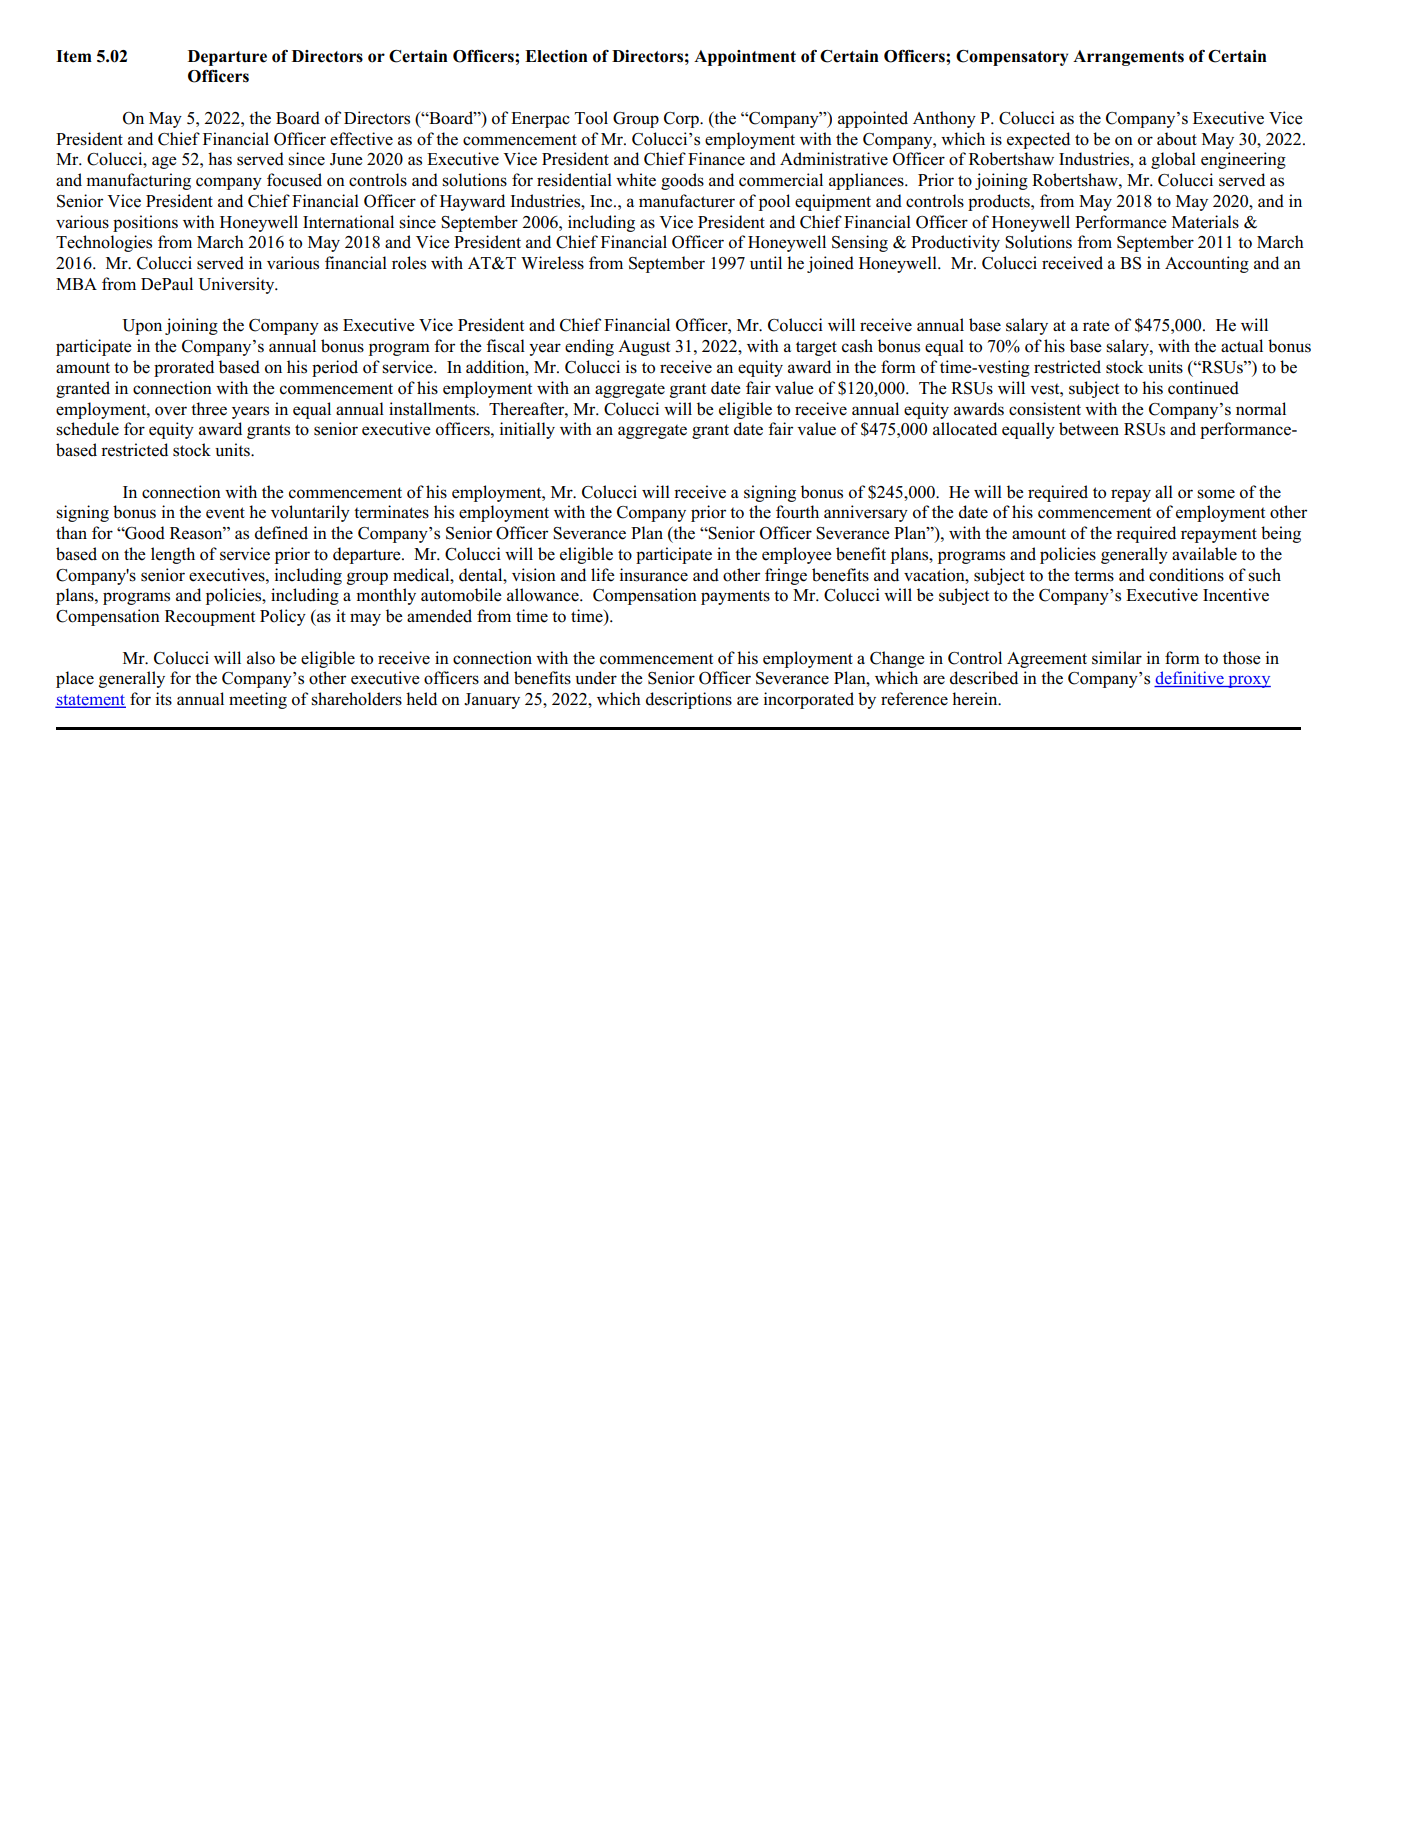 Image resolution: width=1412 pixels, height=1827 pixels. I want to click on available, so click(1204, 554).
